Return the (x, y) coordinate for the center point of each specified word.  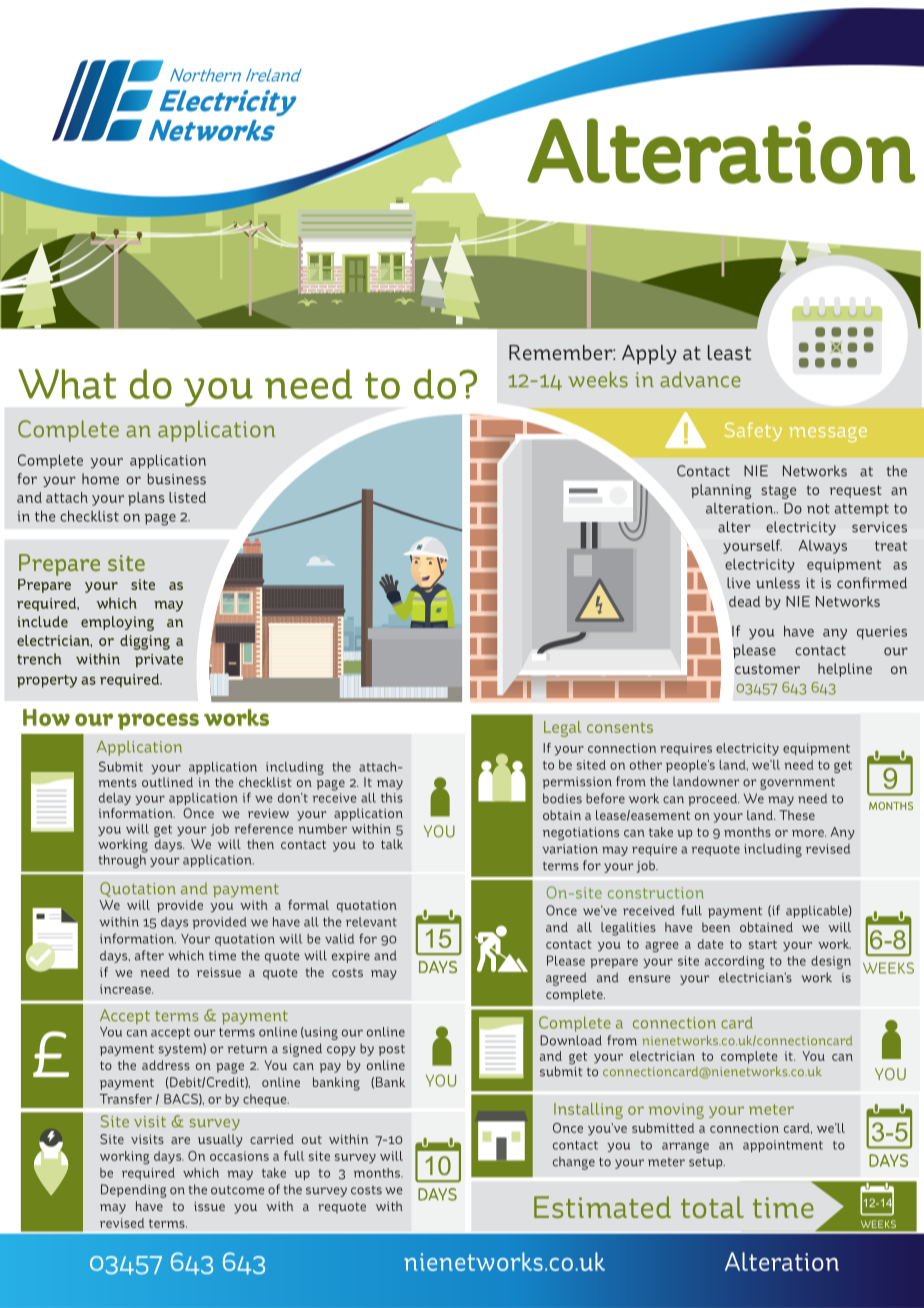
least (729, 352)
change (574, 1163)
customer (767, 669)
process (158, 721)
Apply (649, 354)
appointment (783, 1146)
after (149, 955)
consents (620, 727)
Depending (134, 1191)
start (763, 944)
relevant (371, 922)
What (67, 384)
